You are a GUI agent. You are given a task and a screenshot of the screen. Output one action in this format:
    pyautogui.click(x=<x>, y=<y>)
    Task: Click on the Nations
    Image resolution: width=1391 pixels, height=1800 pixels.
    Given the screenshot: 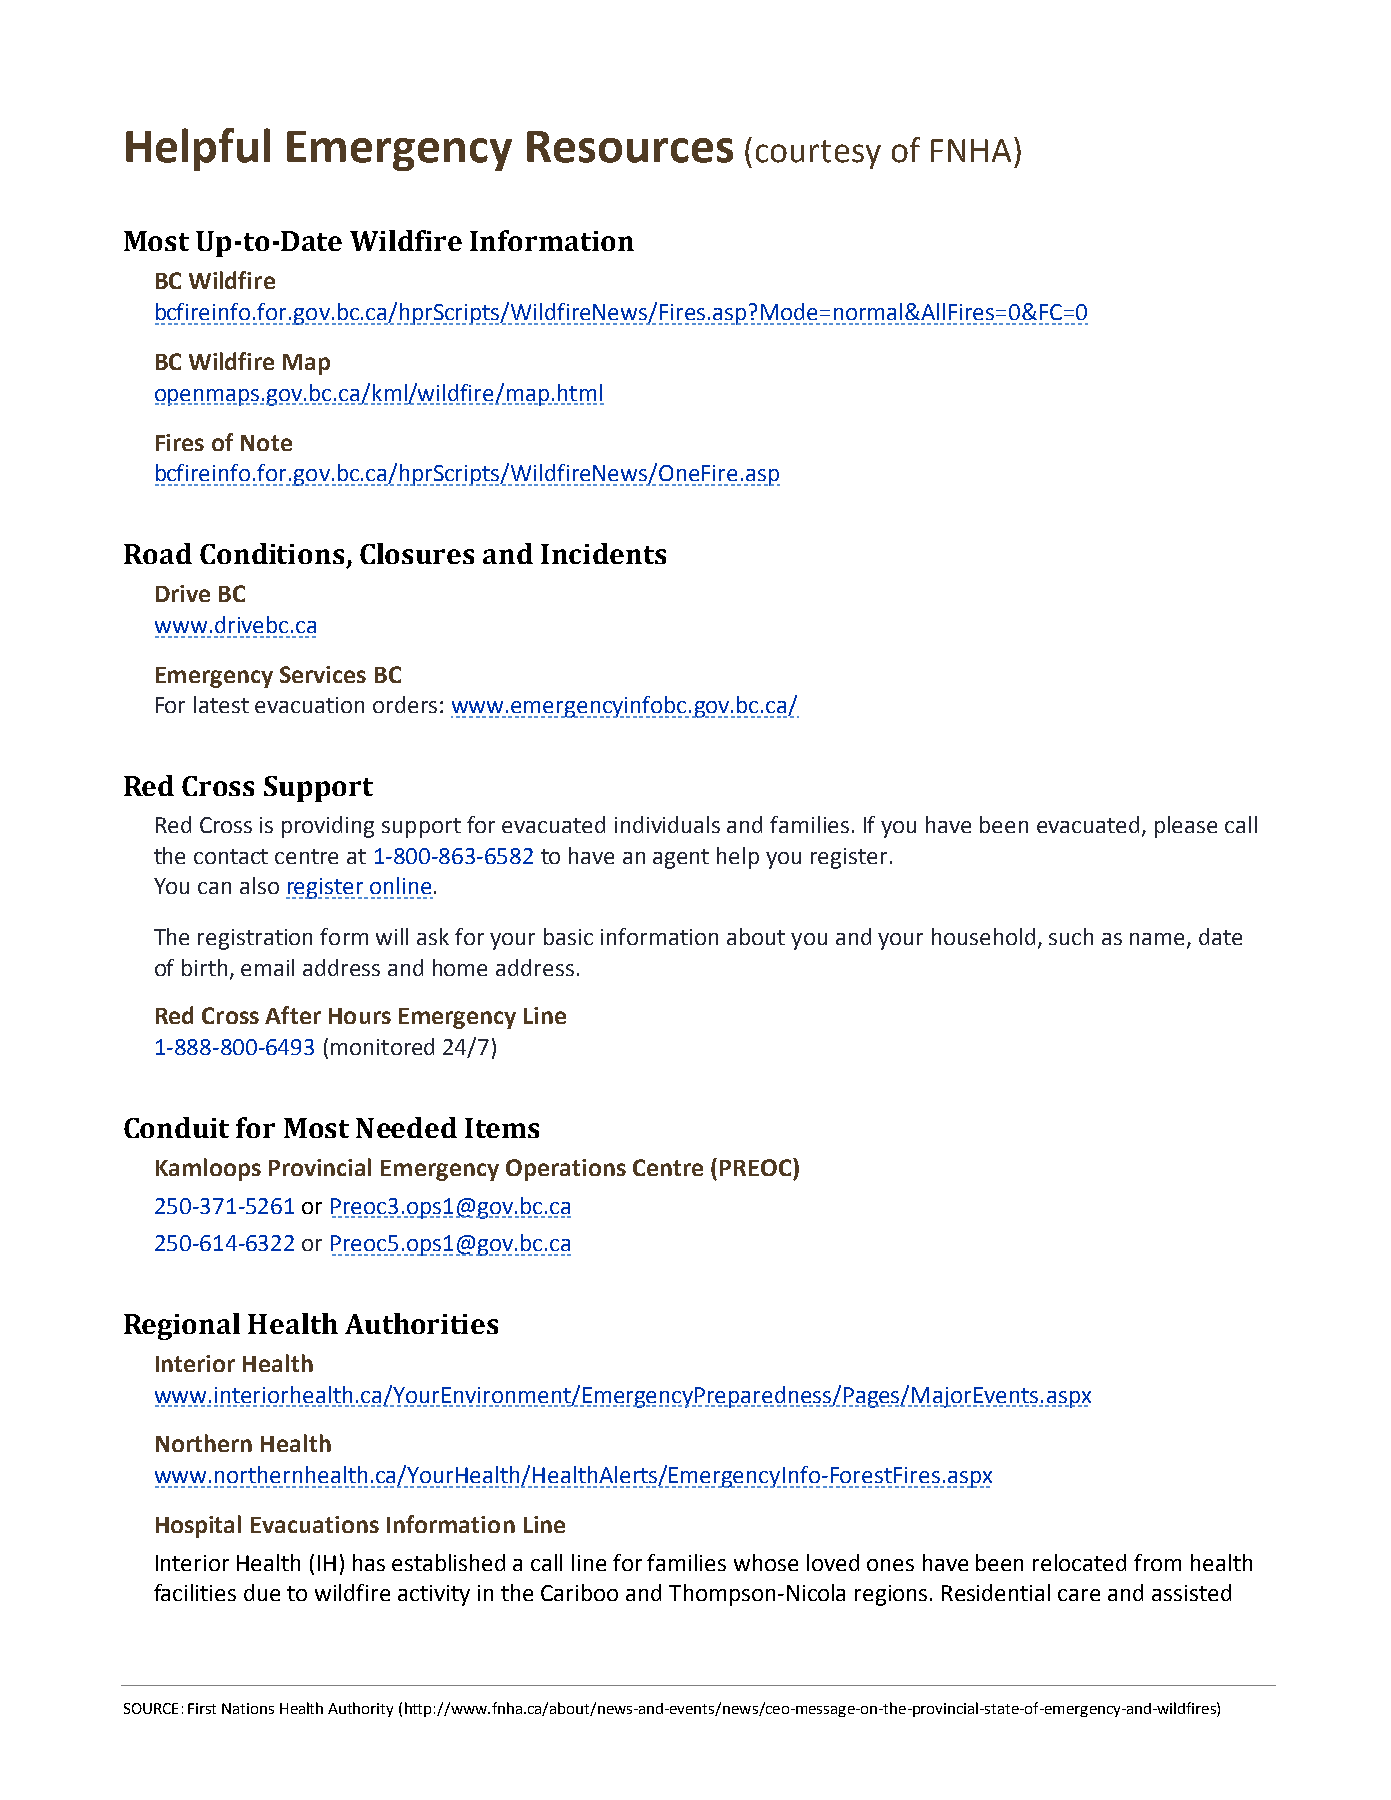 What is the action you would take?
    pyautogui.click(x=248, y=1708)
